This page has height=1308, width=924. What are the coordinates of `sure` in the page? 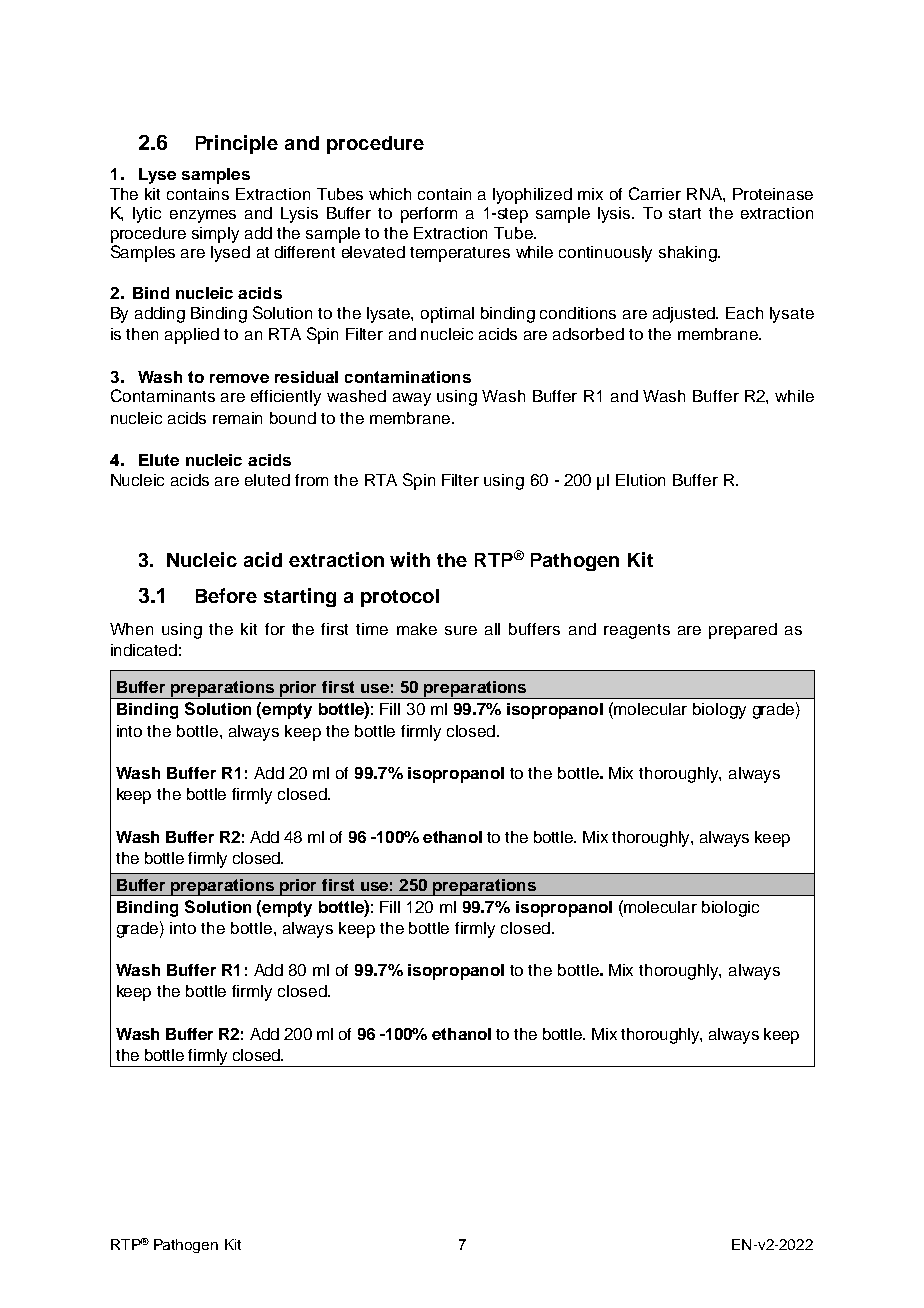 It's located at (461, 630).
